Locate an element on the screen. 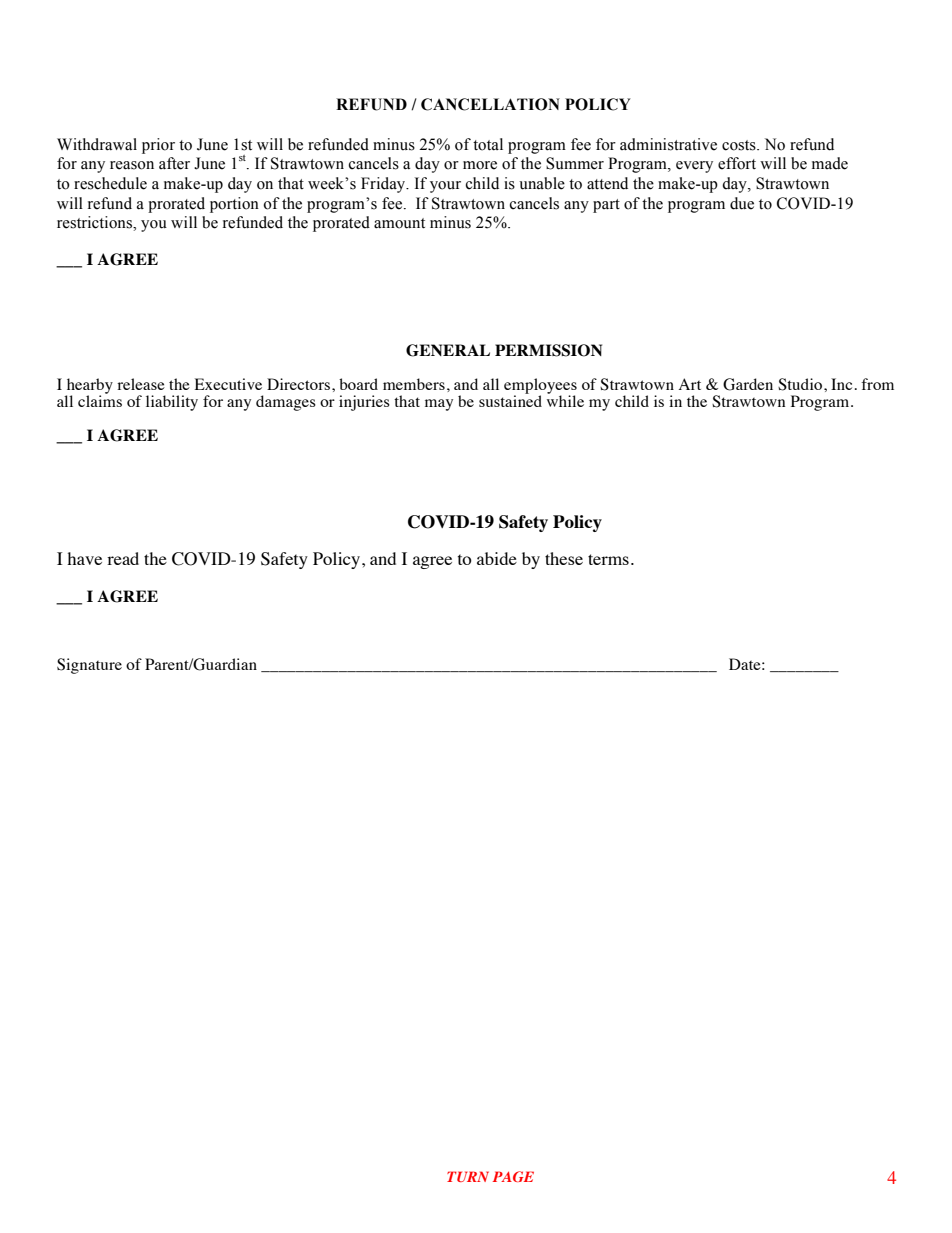  costs is located at coordinates (740, 145).
